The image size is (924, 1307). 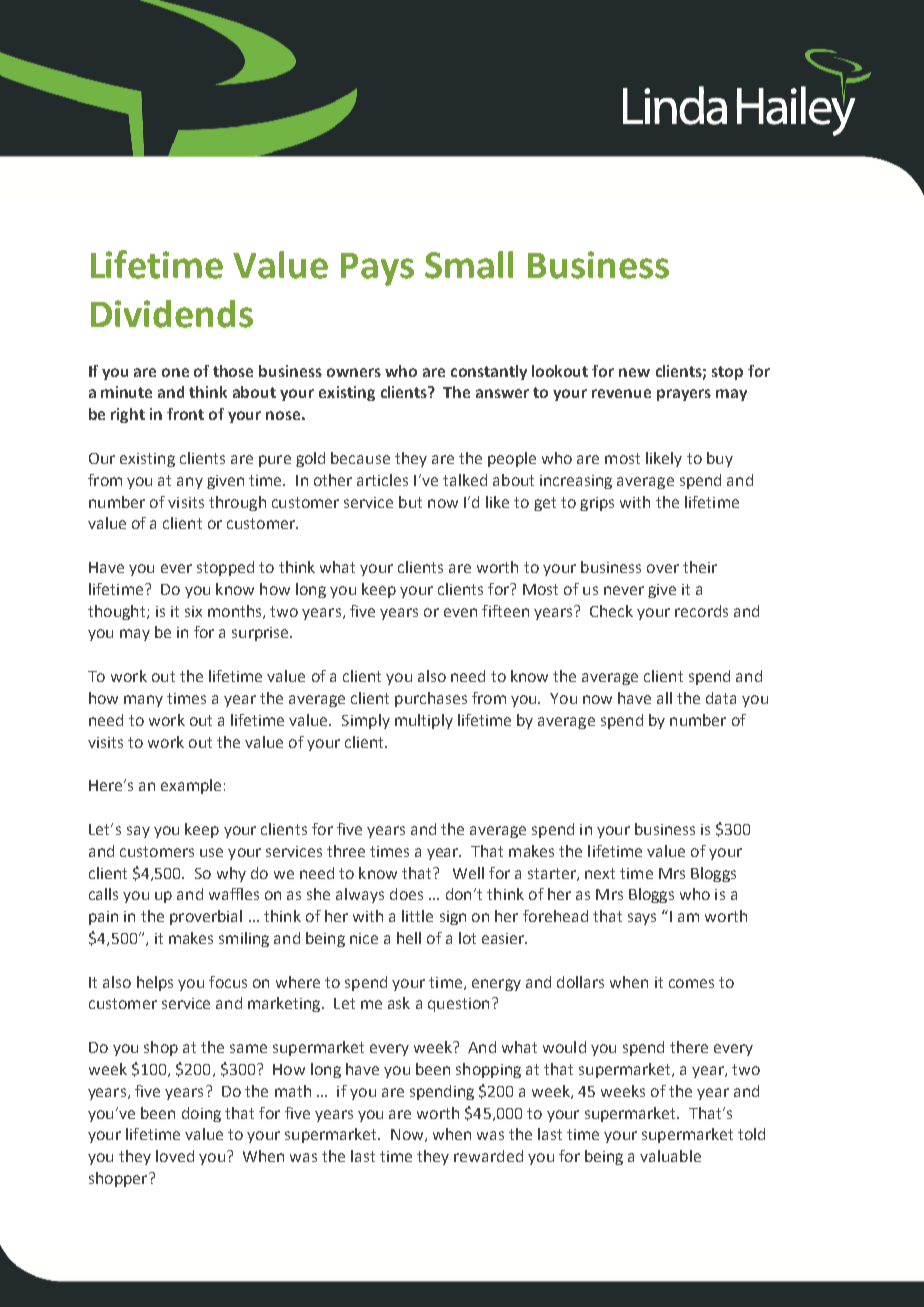 What do you see at coordinates (465, 480) in the screenshot?
I see `talked` at bounding box center [465, 480].
